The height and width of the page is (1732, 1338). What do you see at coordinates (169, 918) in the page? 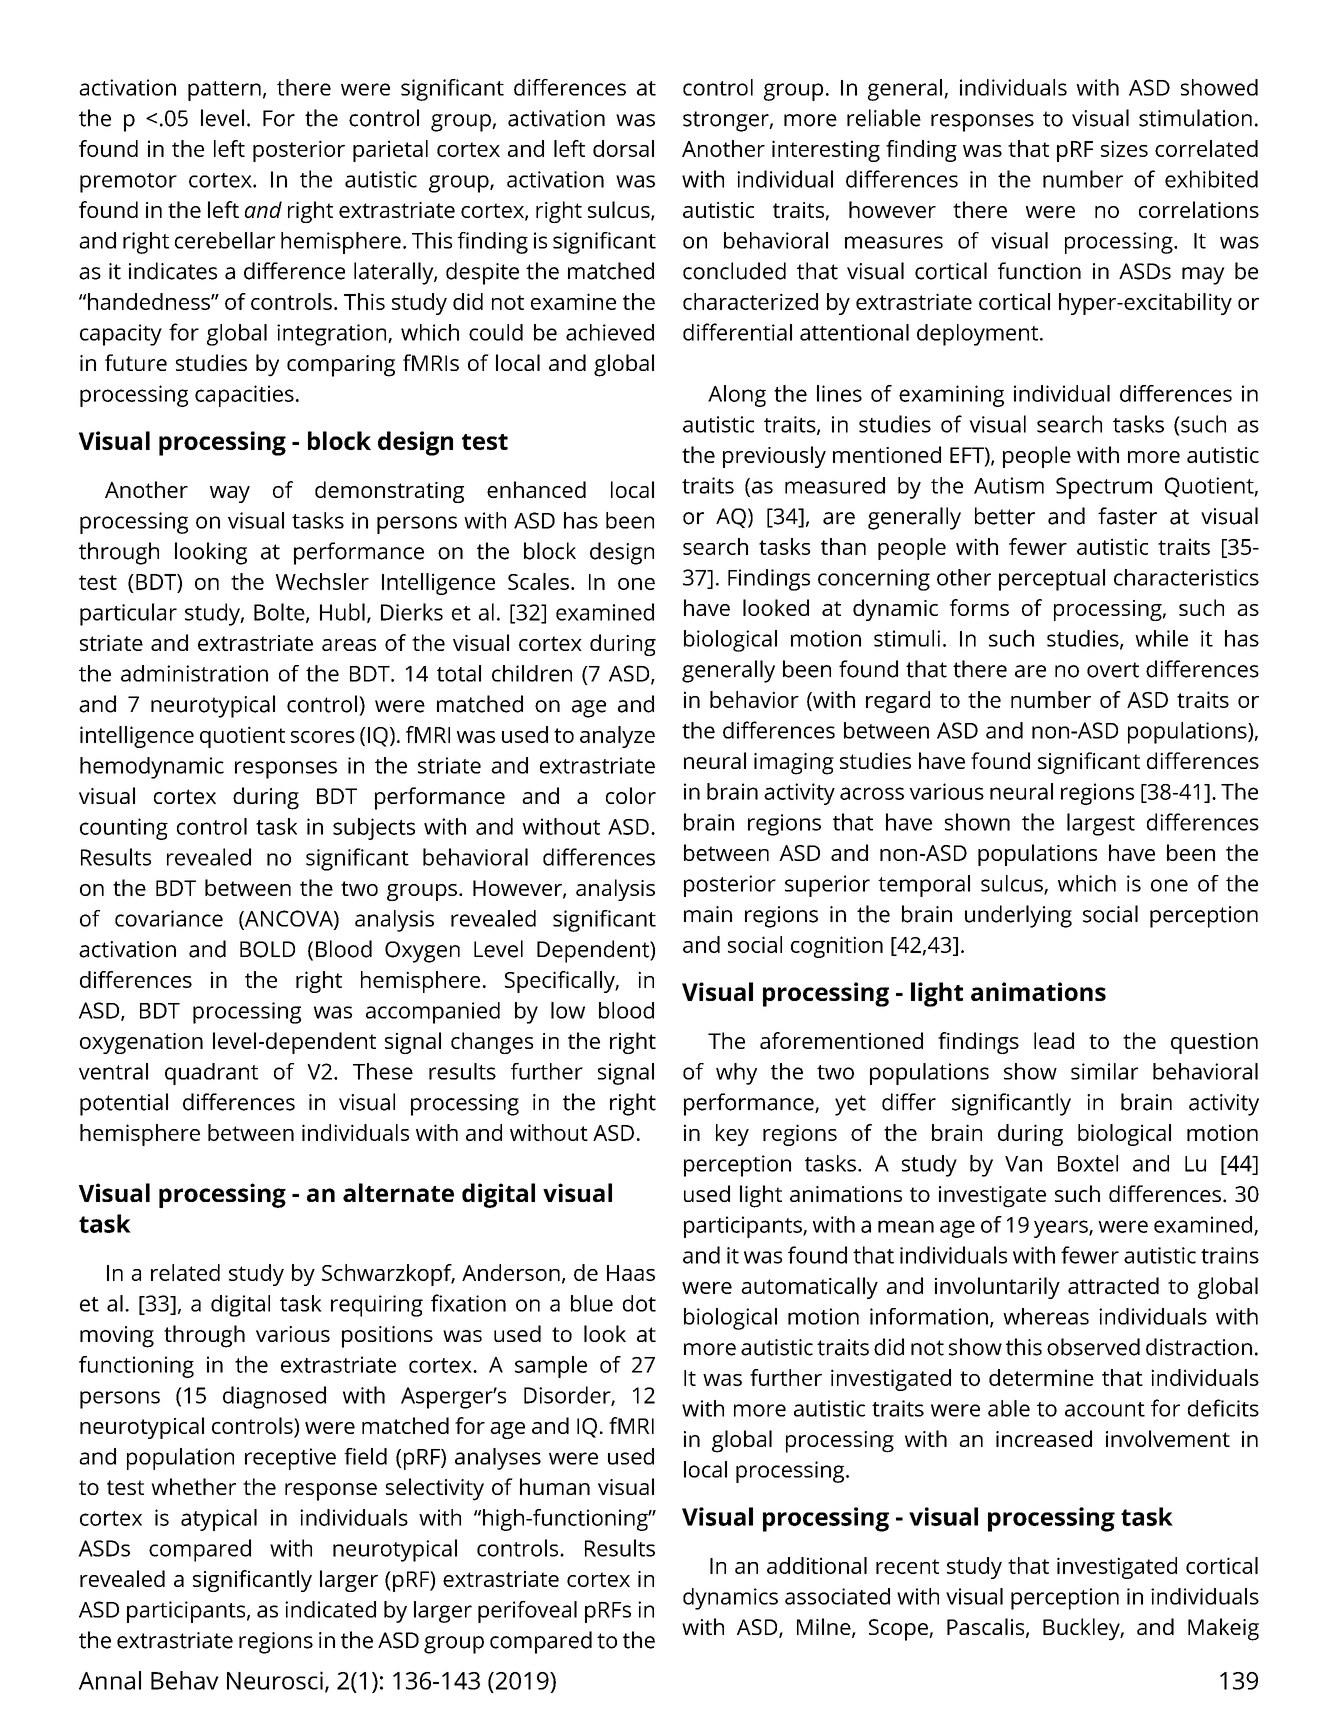
I see `covariance` at bounding box center [169, 918].
